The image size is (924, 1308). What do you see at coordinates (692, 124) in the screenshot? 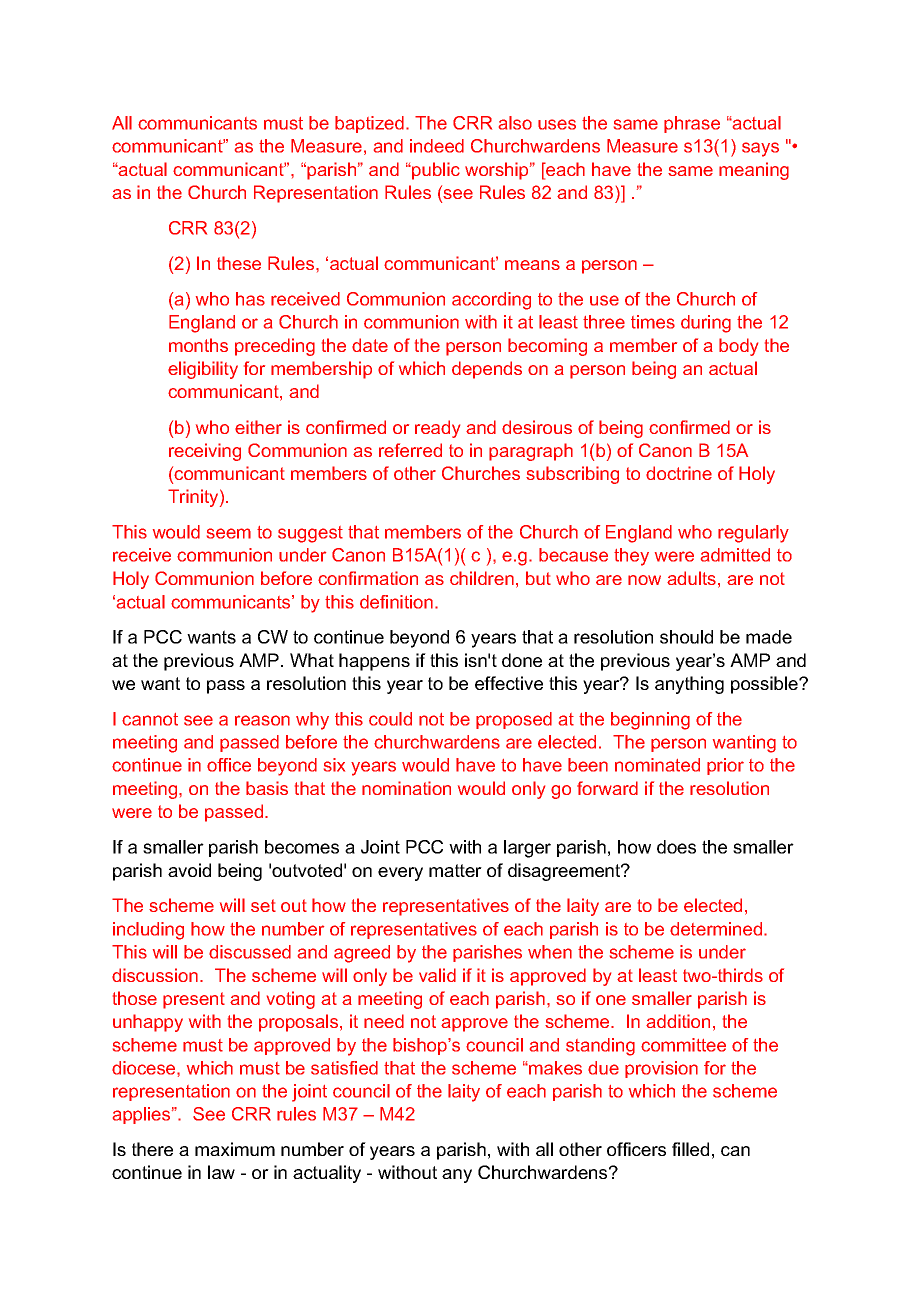
I see `phrase` at bounding box center [692, 124].
